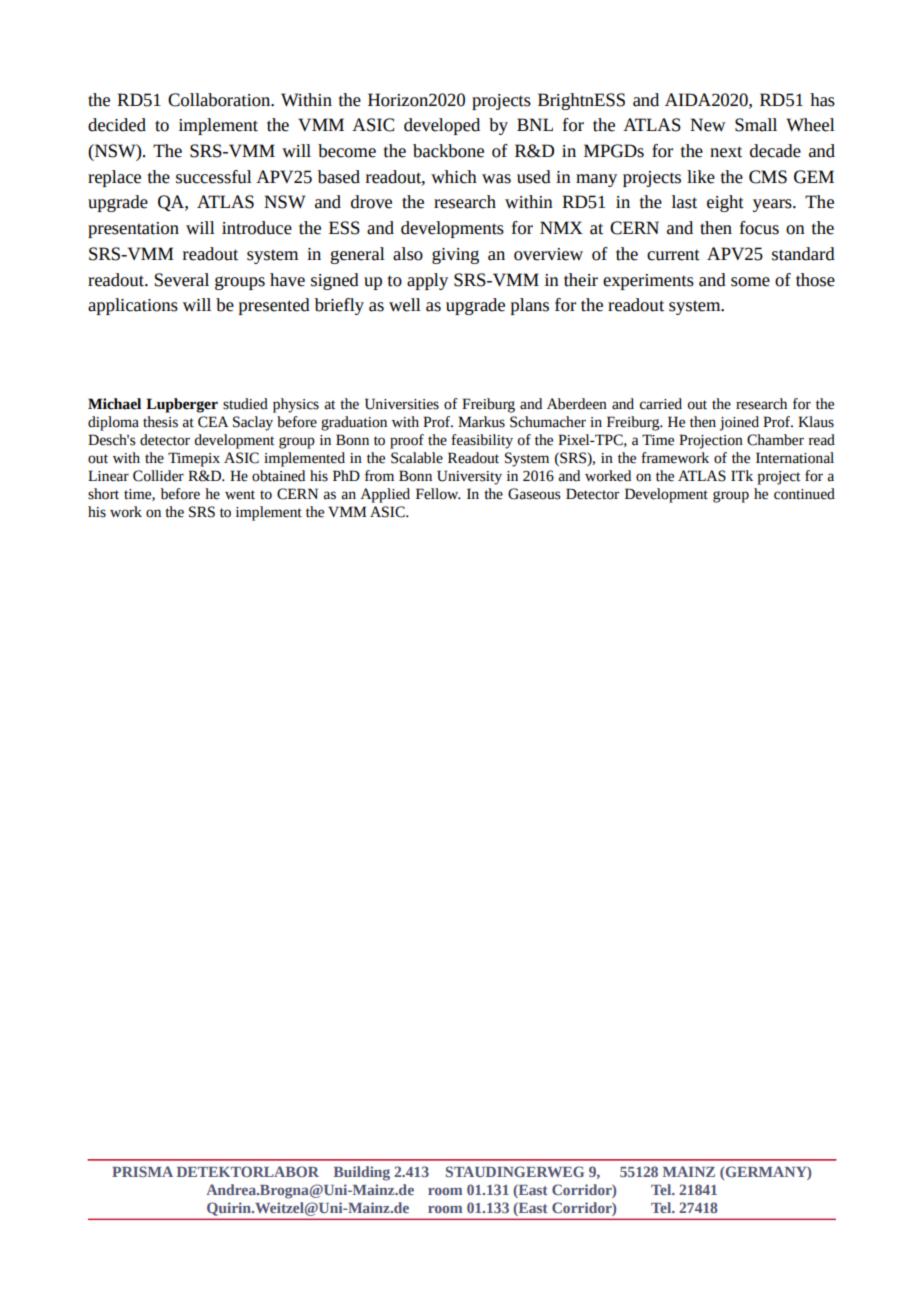 The image size is (924, 1308). I want to click on University, so click(469, 477).
